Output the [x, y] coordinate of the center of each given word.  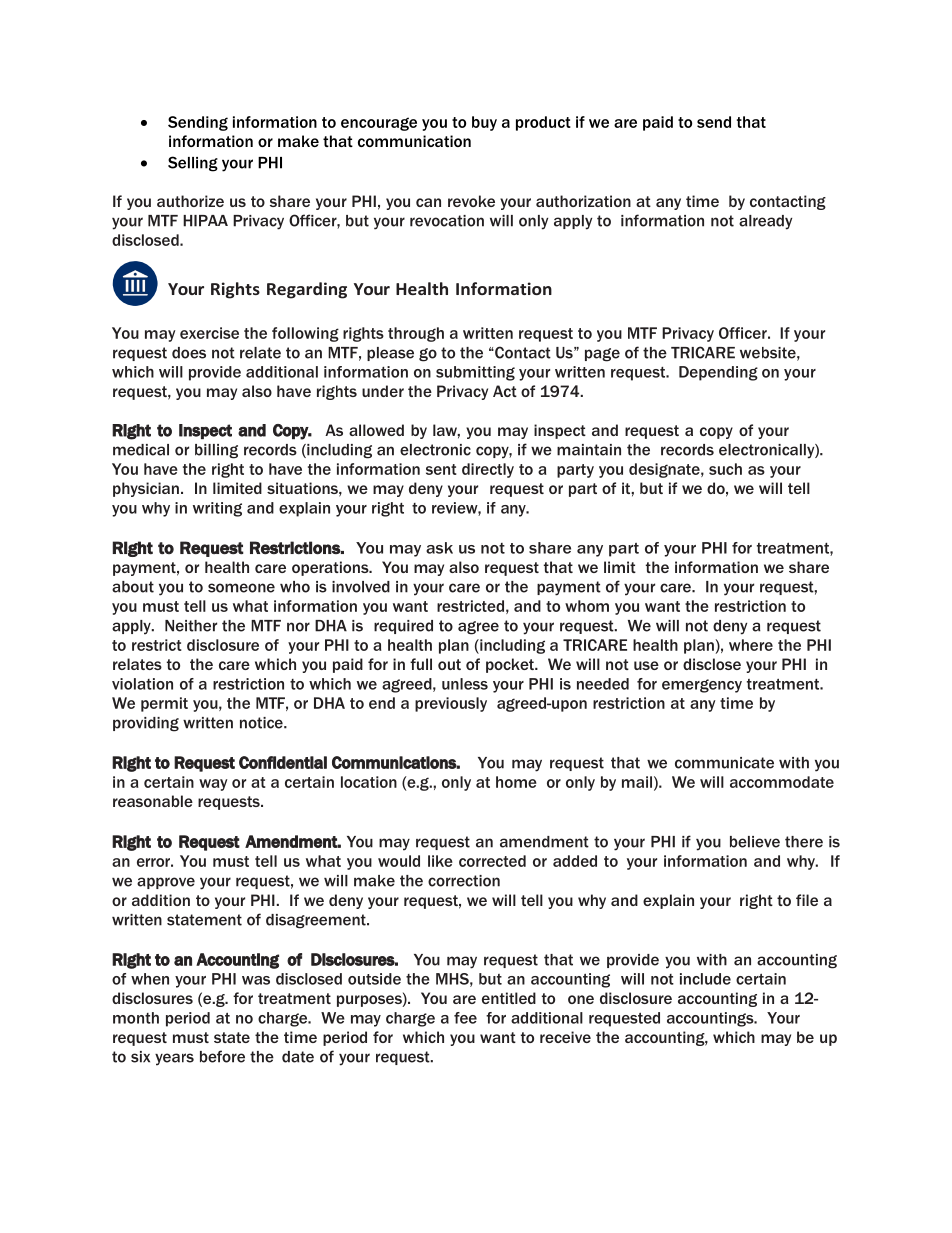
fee [465, 1018]
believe [755, 842]
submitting [475, 373]
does [189, 353]
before [222, 1056]
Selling [193, 164]
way [213, 785]
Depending [718, 373]
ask [439, 548]
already [765, 222]
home [516, 782]
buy [484, 123]
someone [241, 588]
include [705, 979]
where [751, 645]
